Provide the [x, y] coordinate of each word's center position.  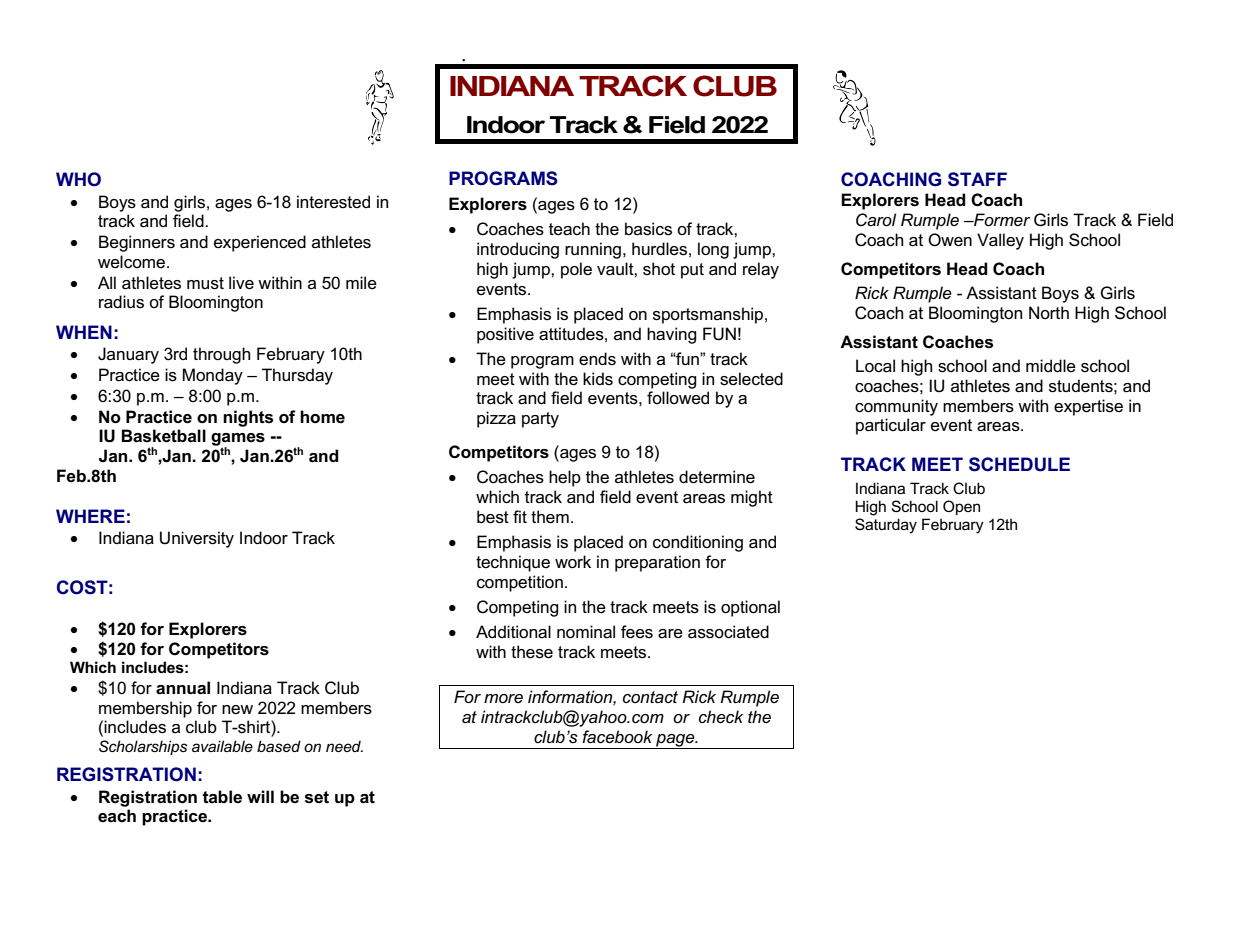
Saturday [886, 526]
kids [598, 378]
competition [520, 583]
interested [333, 202]
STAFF [977, 179]
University [197, 539]
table [222, 797]
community [896, 407]
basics [648, 229]
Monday [213, 376]
